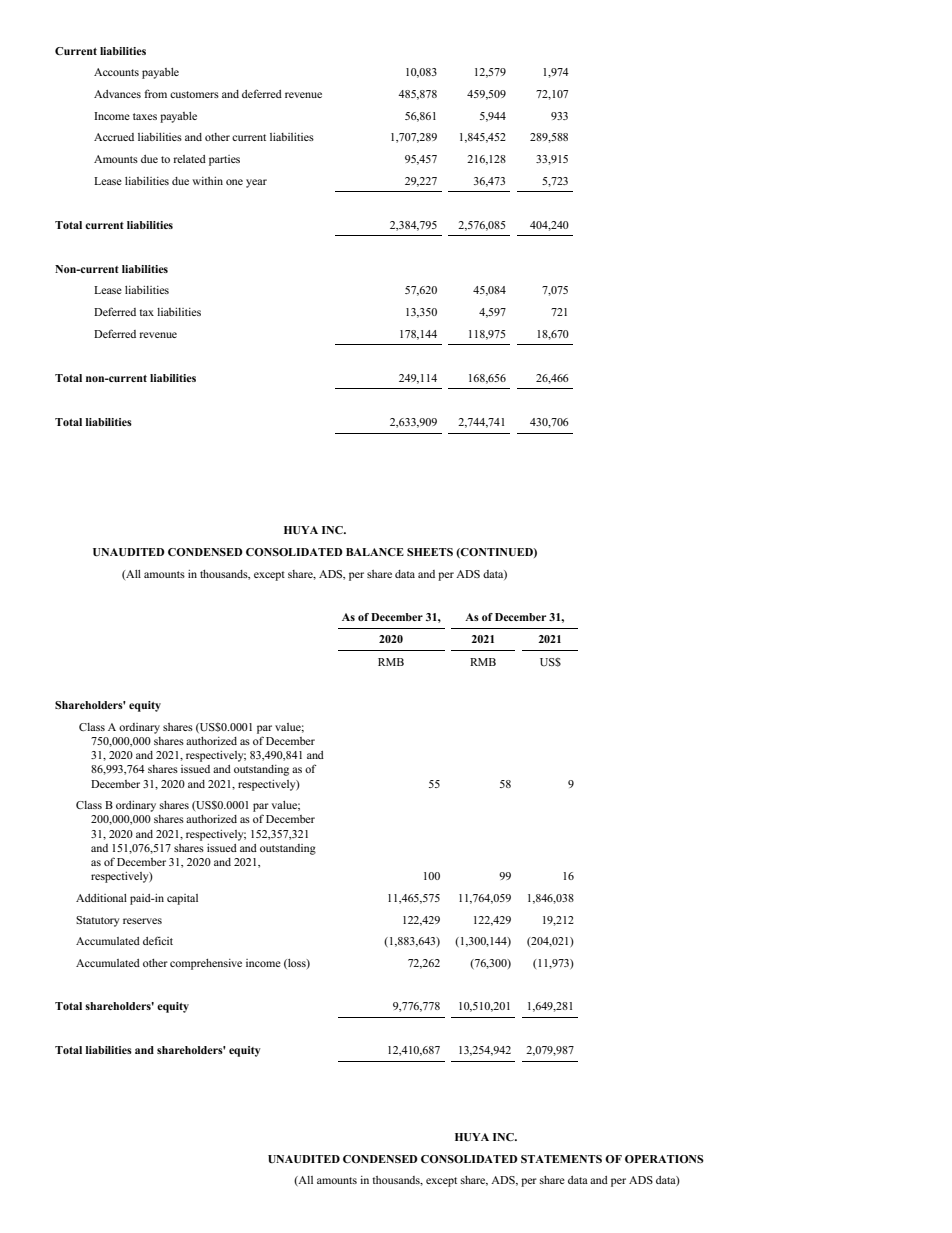  What do you see at coordinates (256, 183) in the image?
I see `year` at bounding box center [256, 183].
